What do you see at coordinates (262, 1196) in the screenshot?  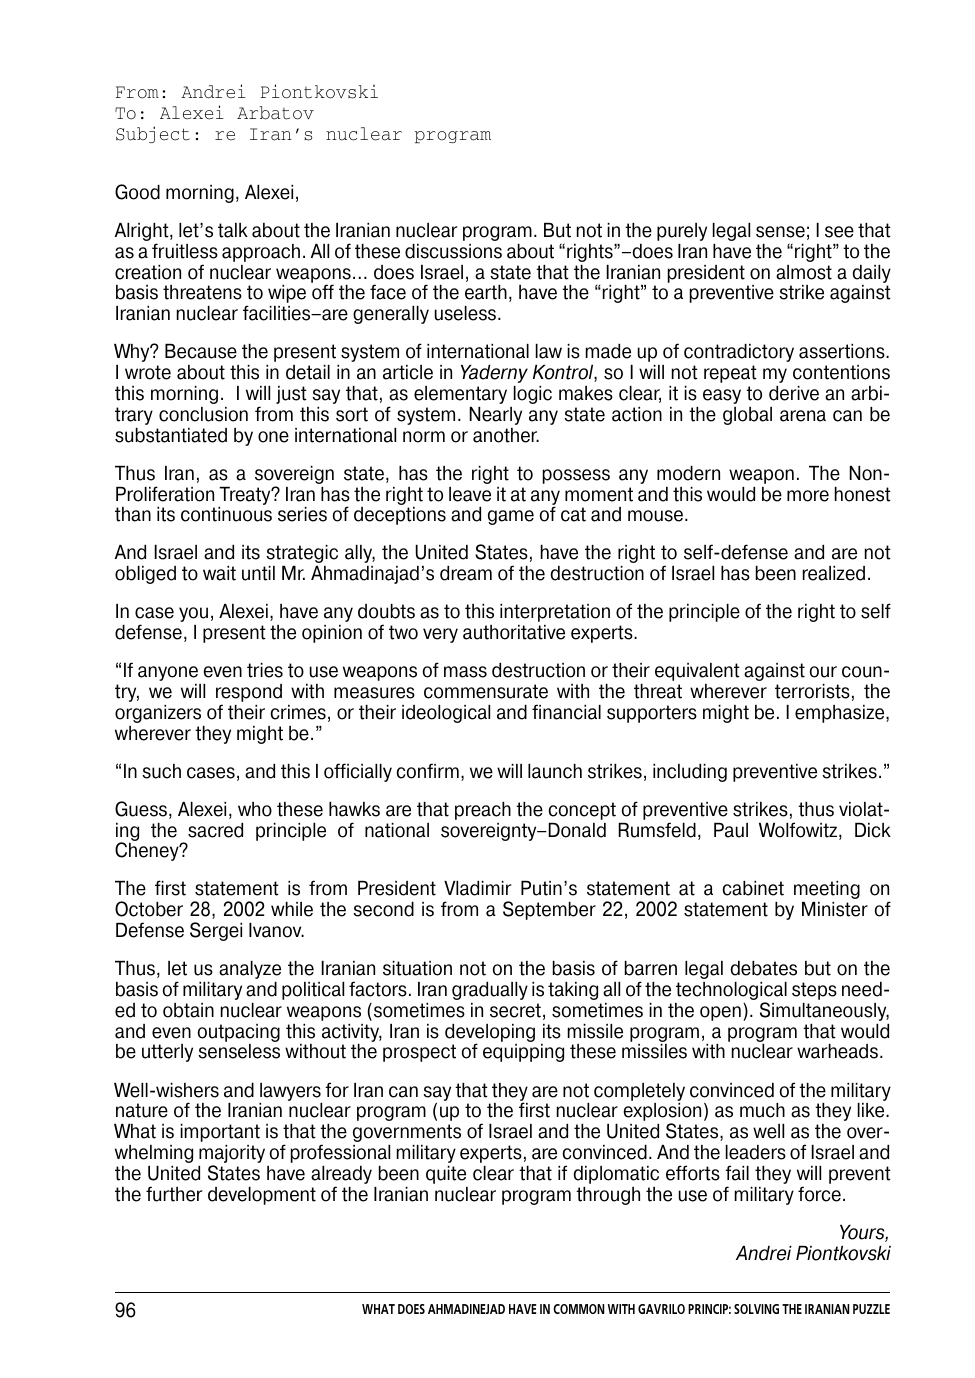 I see `development` at bounding box center [262, 1196].
